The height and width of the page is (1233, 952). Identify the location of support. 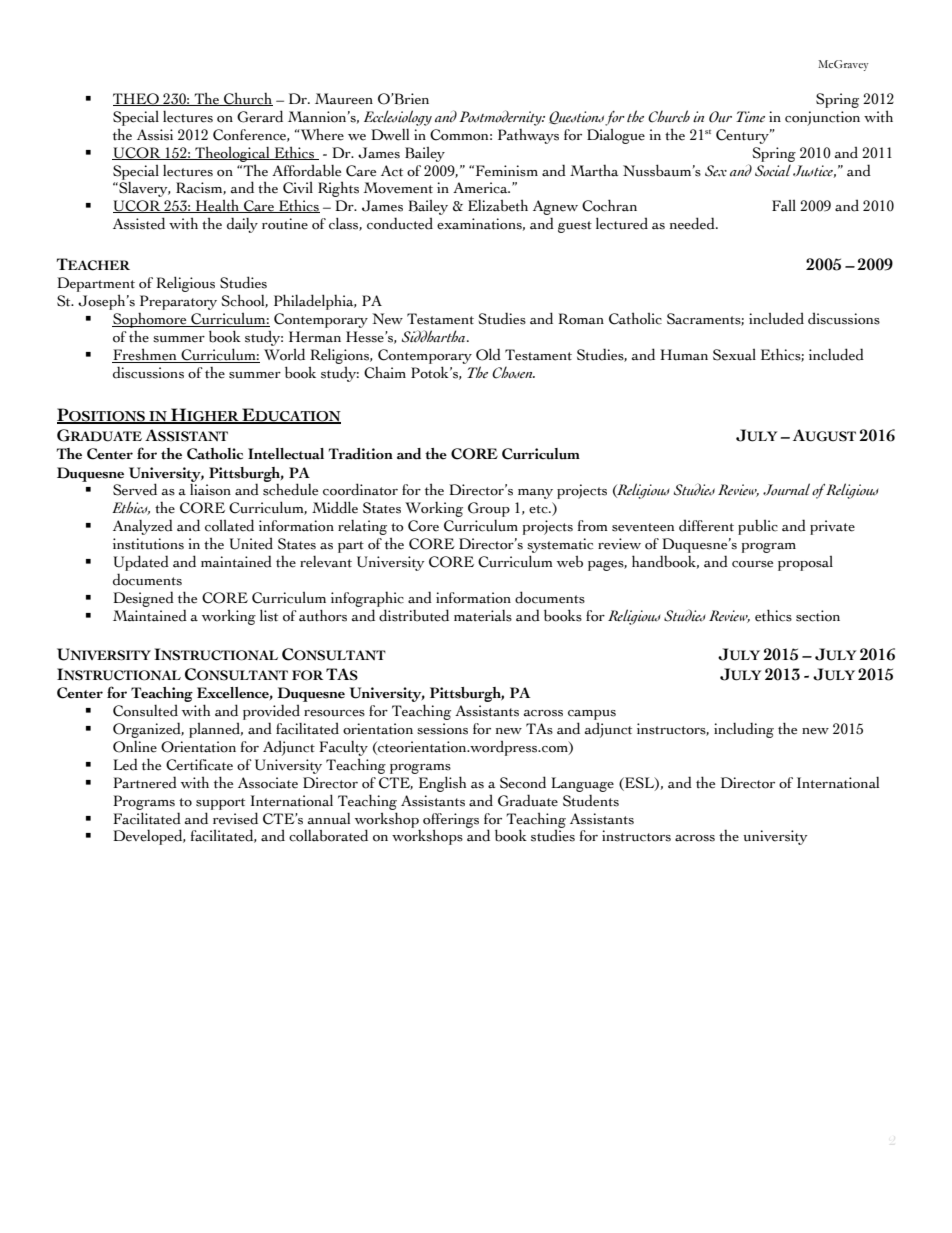
(220, 804).
